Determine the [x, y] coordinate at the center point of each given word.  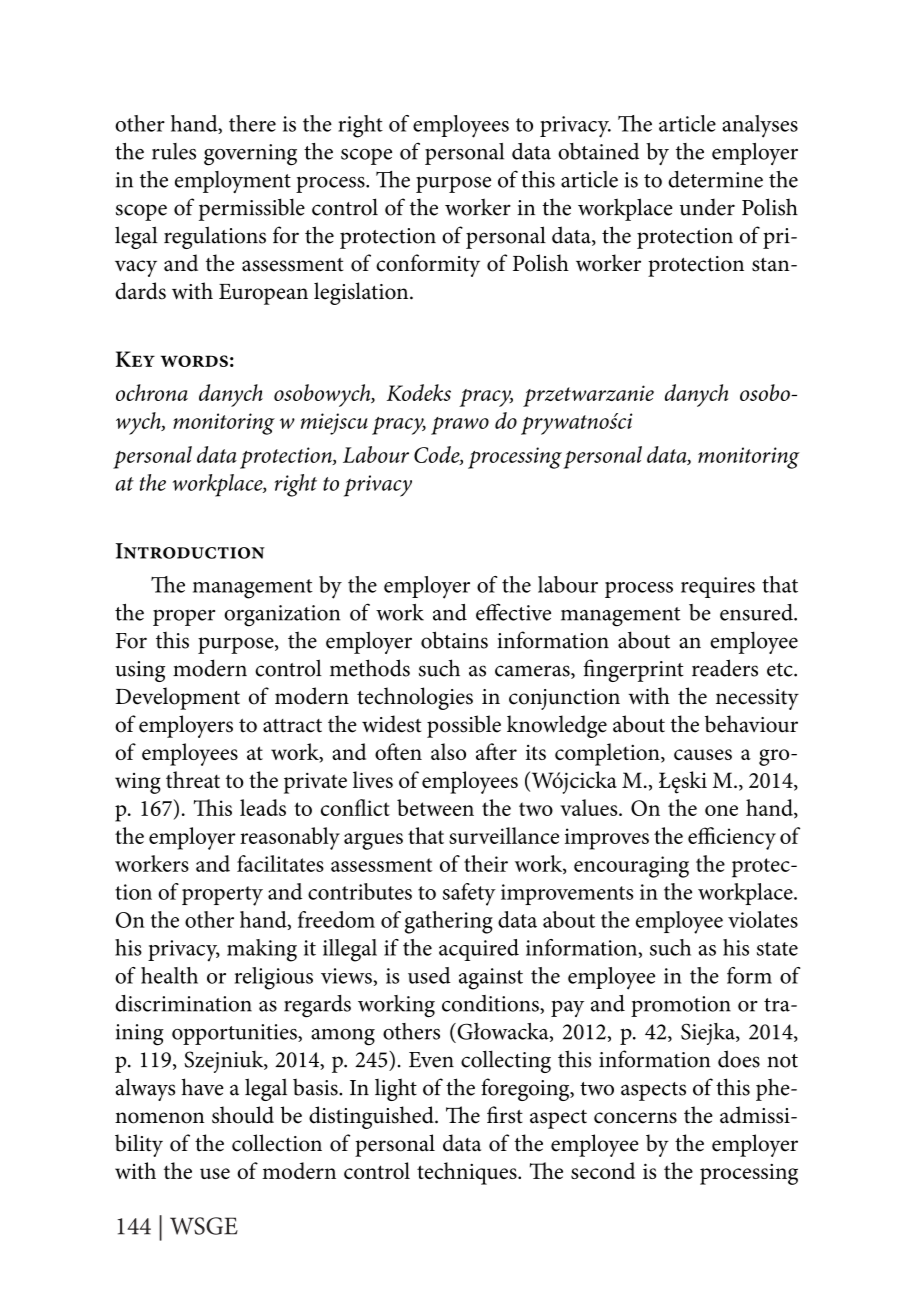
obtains [454, 640]
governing [250, 155]
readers [725, 668]
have [203, 1087]
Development [177, 698]
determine [715, 179]
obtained [598, 151]
